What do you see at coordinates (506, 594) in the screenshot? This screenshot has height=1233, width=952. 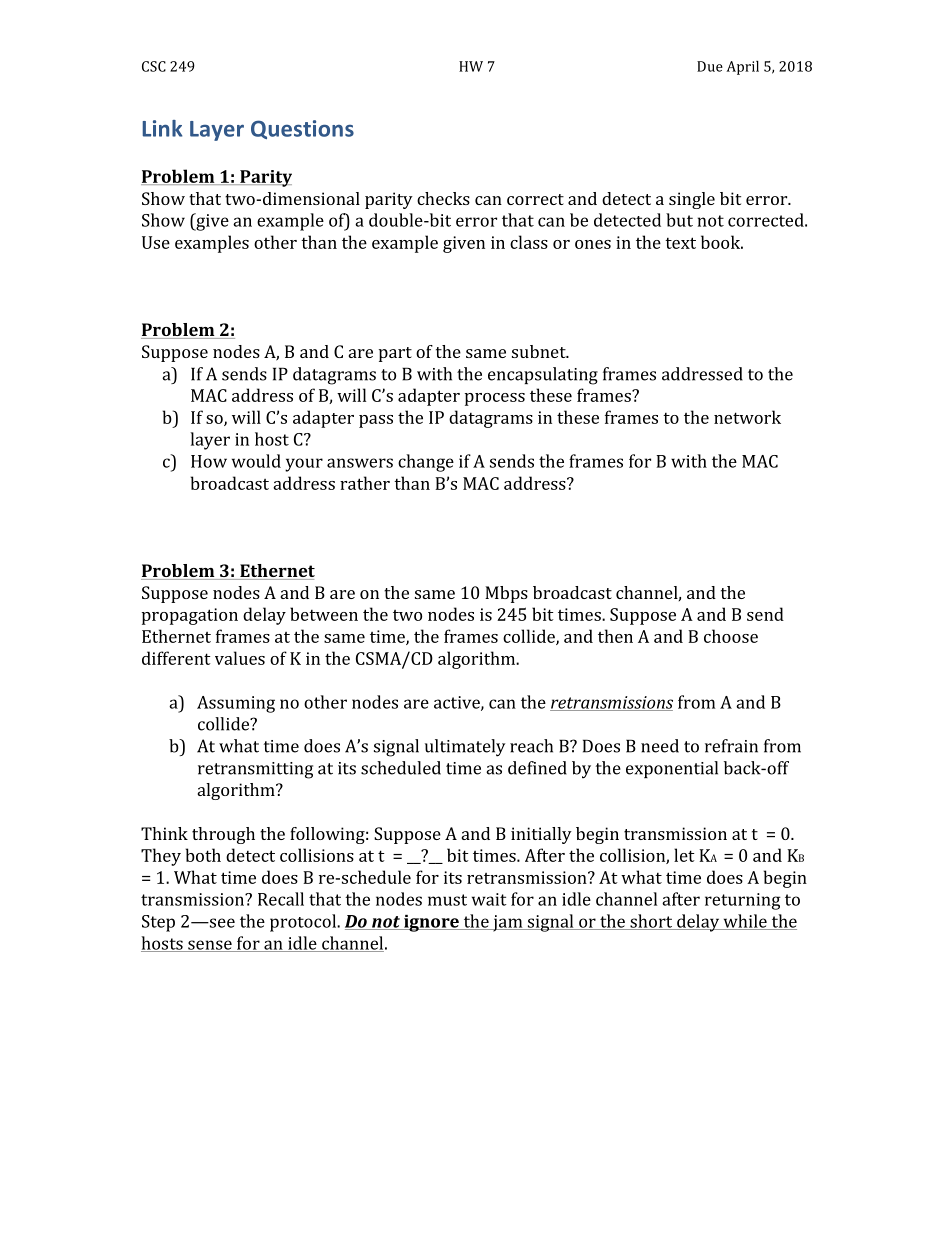 I see `Mbps` at bounding box center [506, 594].
